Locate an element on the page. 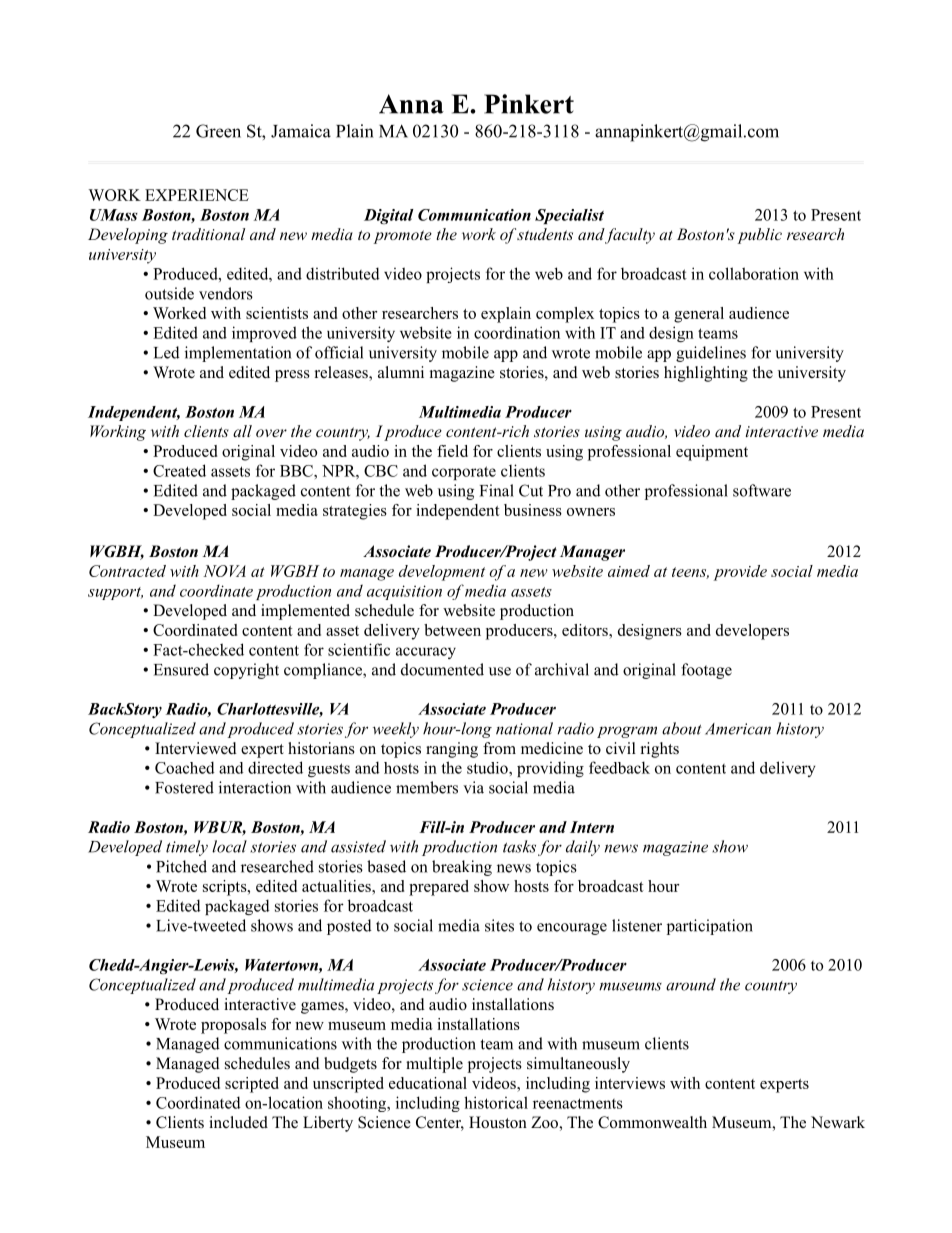 This document has height=1233, width=952. Specialist is located at coordinates (569, 216).
